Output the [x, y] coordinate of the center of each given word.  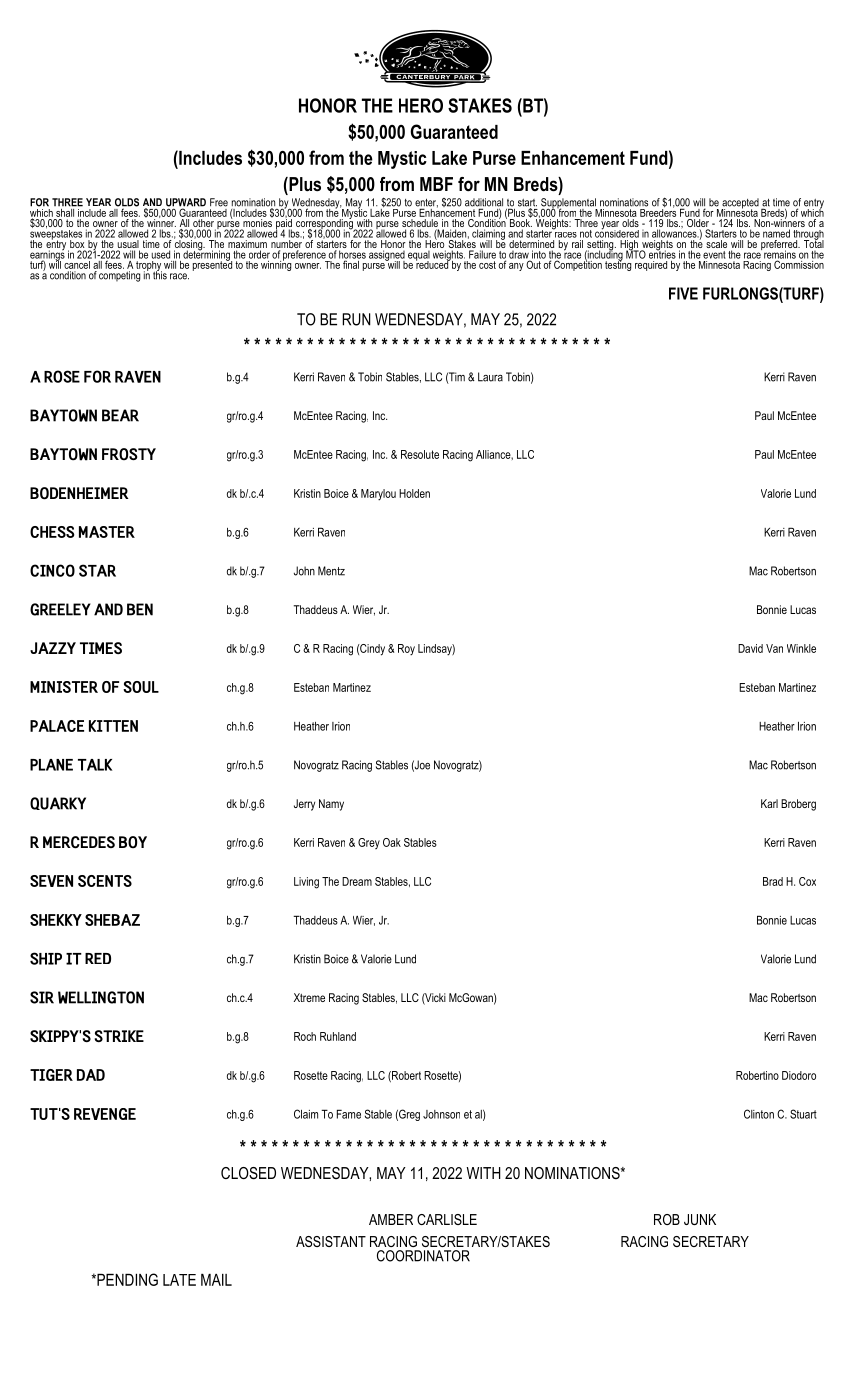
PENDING [126, 1279]
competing [119, 276]
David [750, 648]
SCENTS [105, 881]
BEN [140, 609]
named [776, 233]
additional [484, 203]
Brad [773, 881]
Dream [357, 881]
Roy [406, 650]
